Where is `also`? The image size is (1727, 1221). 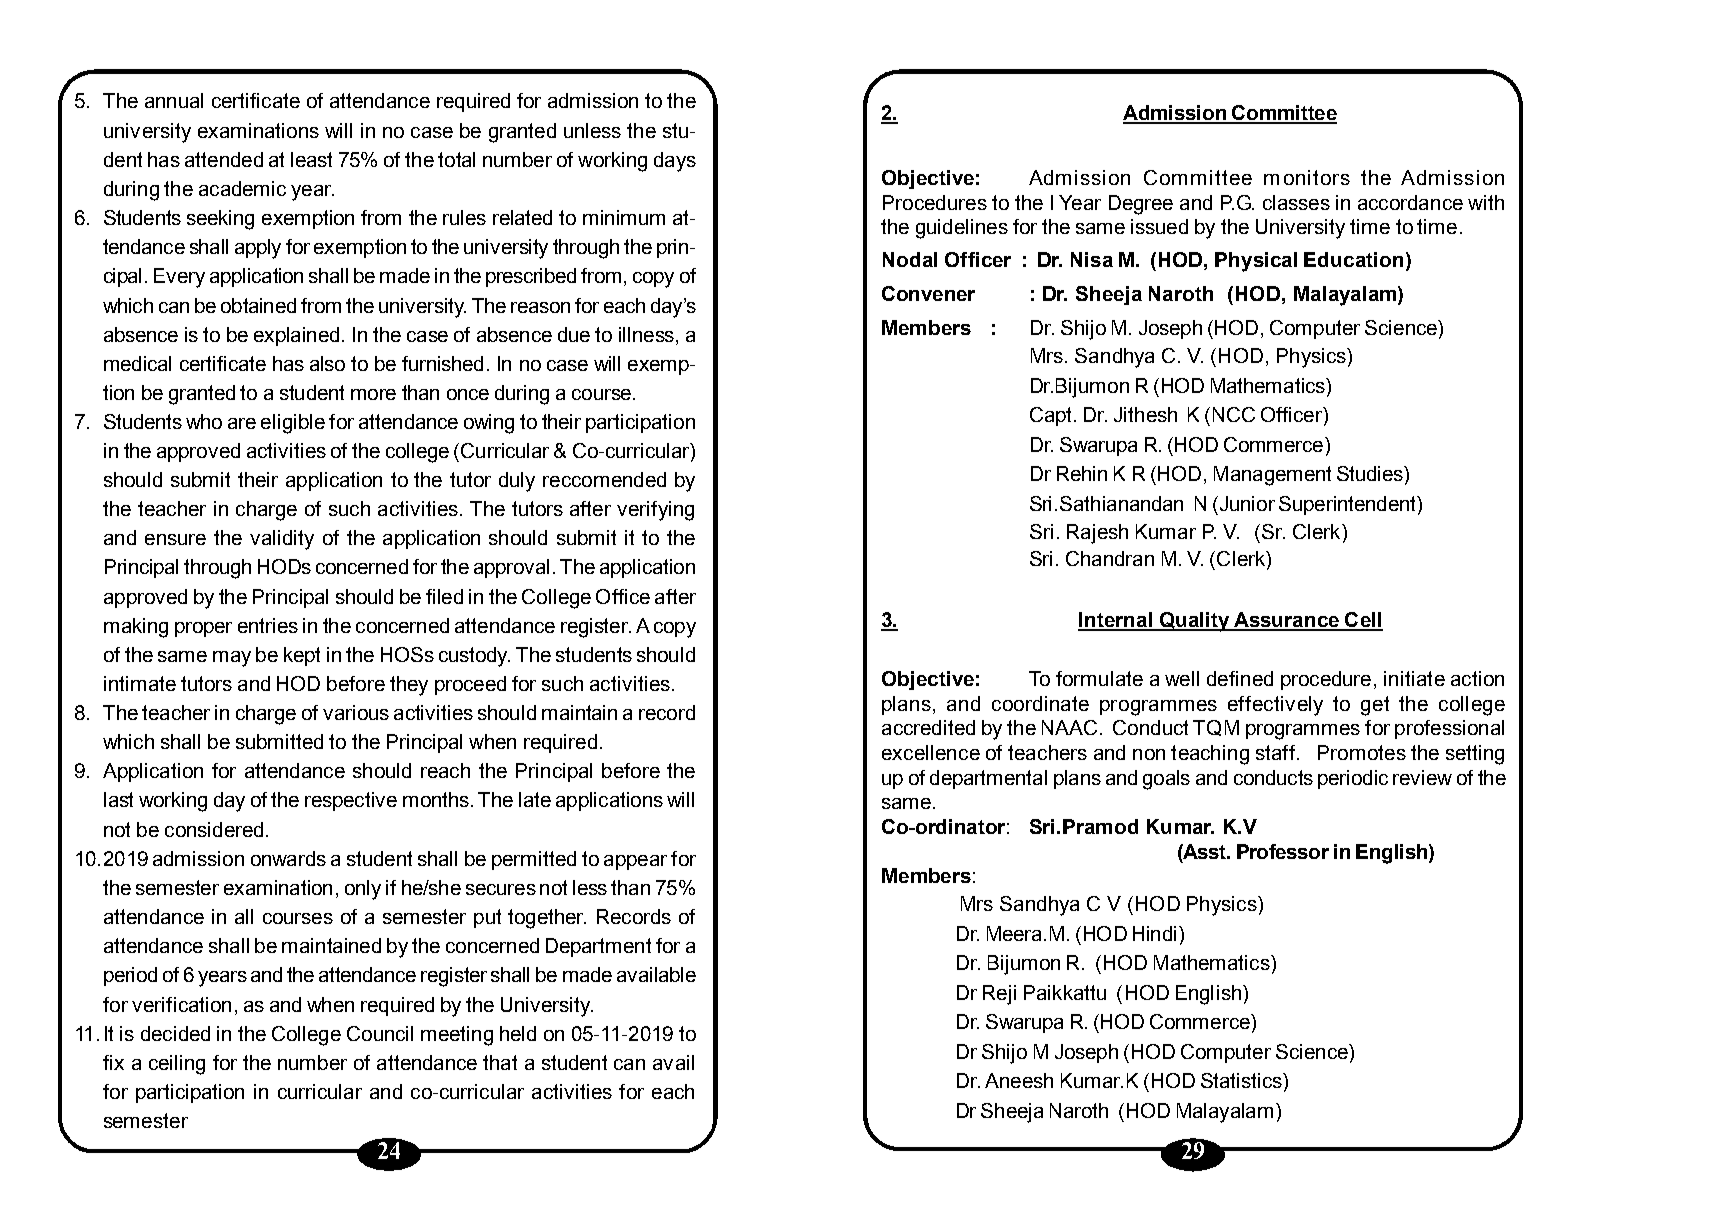
also is located at coordinates (327, 363).
